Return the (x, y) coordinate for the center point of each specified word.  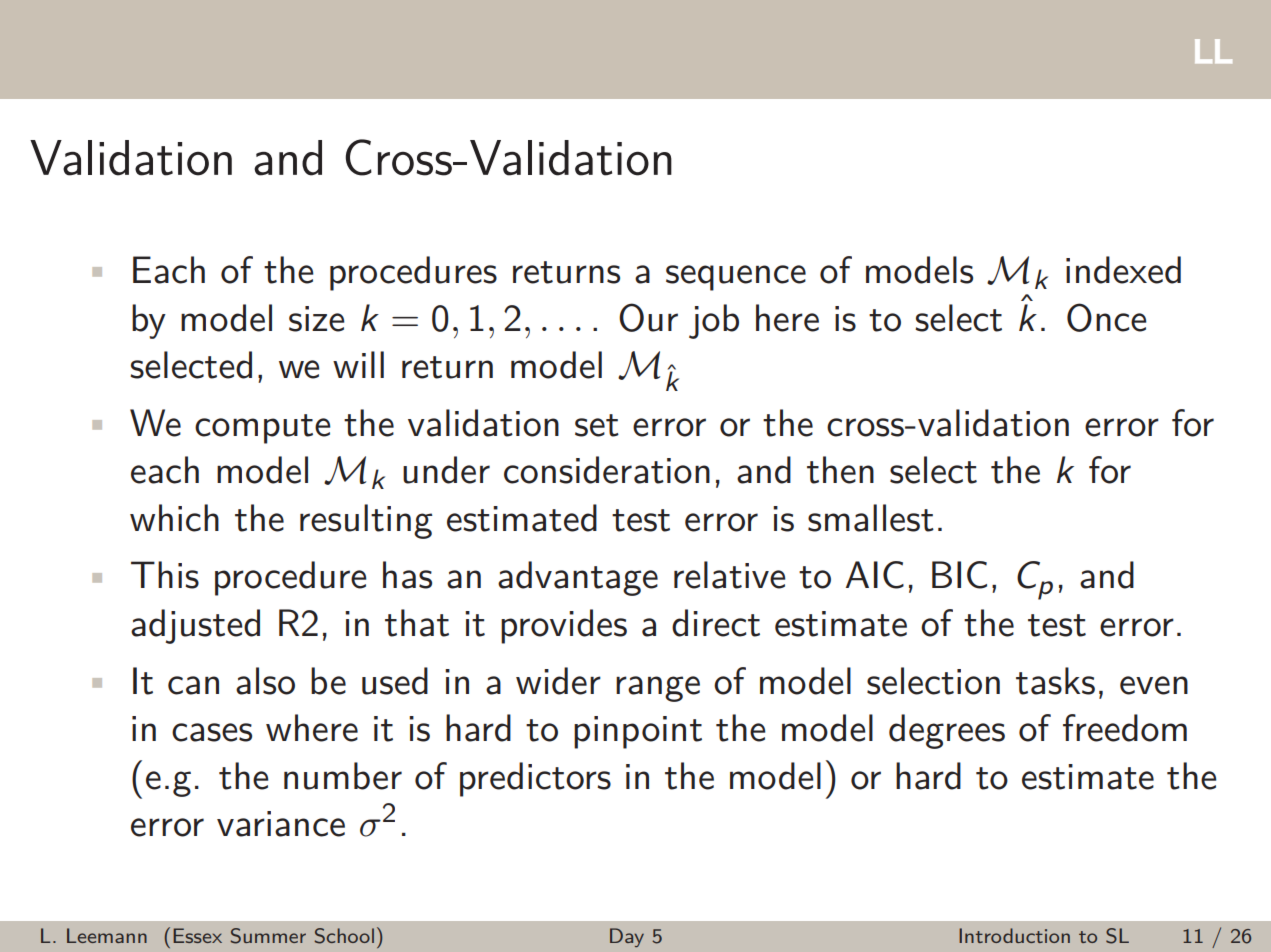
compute (263, 429)
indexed (1123, 270)
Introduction (1014, 935)
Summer (268, 936)
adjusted (195, 626)
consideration (607, 470)
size (317, 319)
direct (716, 623)
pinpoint (638, 732)
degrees (947, 731)
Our (648, 317)
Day (627, 937)
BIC (959, 575)
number (343, 776)
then (840, 470)
